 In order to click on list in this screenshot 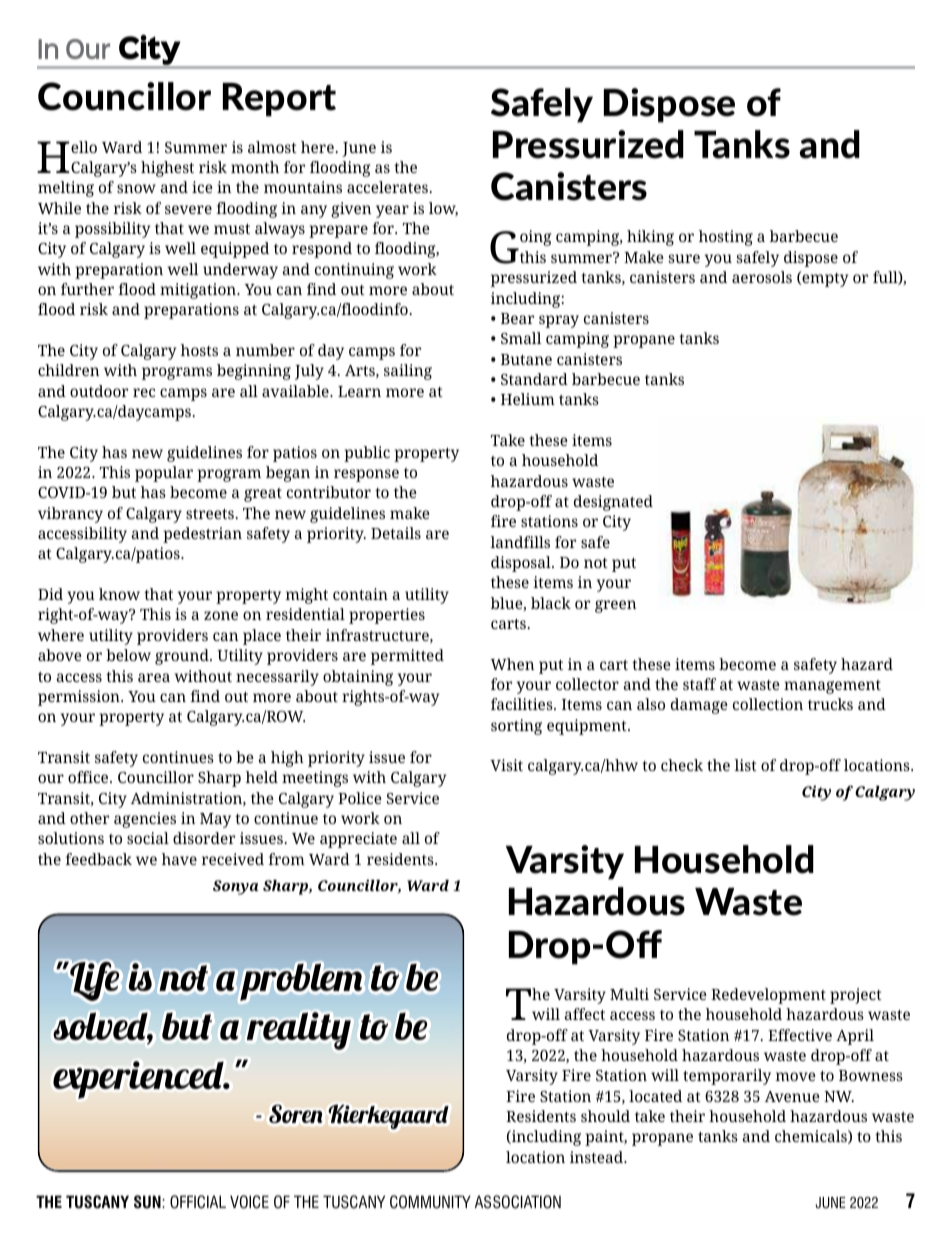, I will do `click(746, 765)`.
